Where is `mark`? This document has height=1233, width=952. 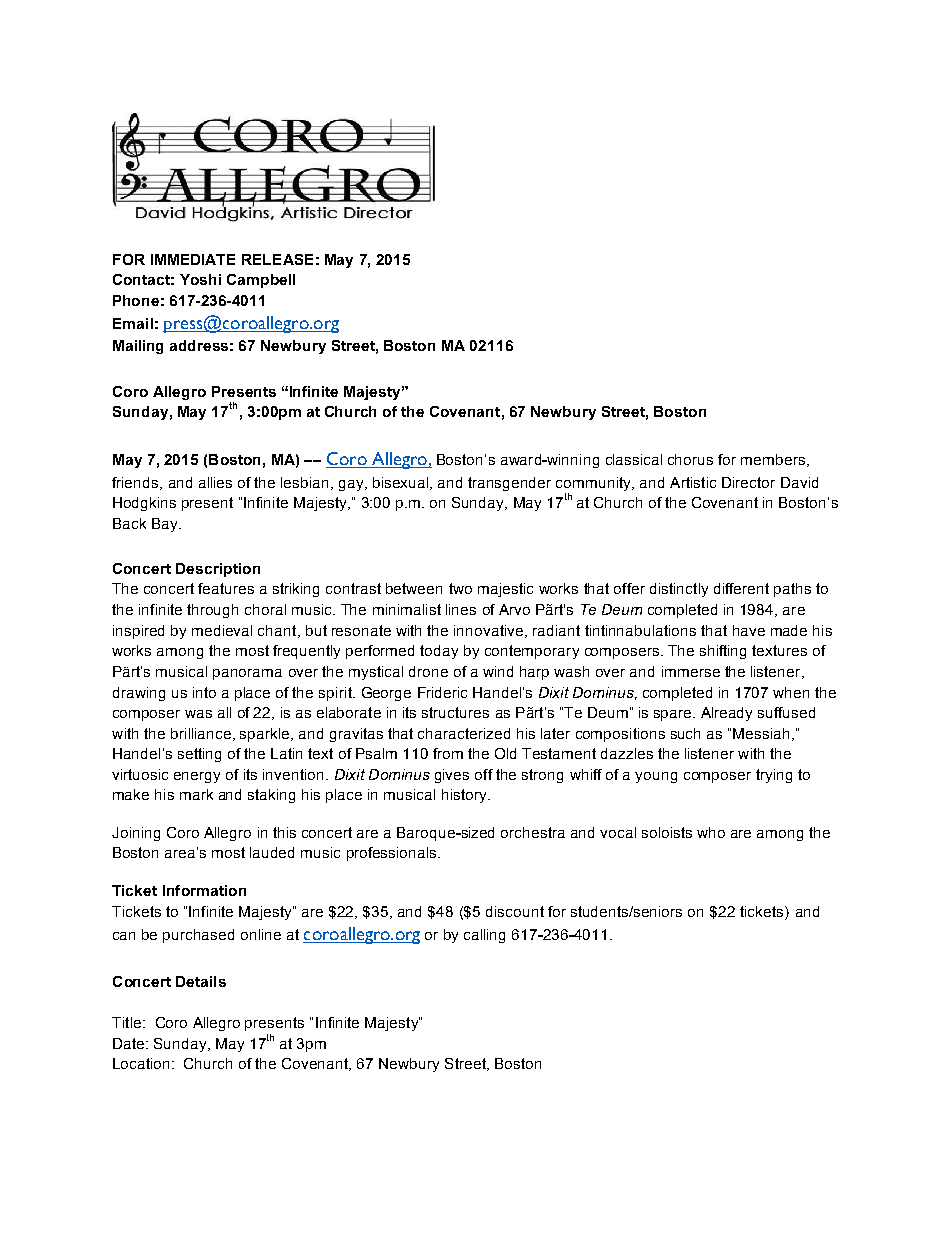 mark is located at coordinates (196, 794).
